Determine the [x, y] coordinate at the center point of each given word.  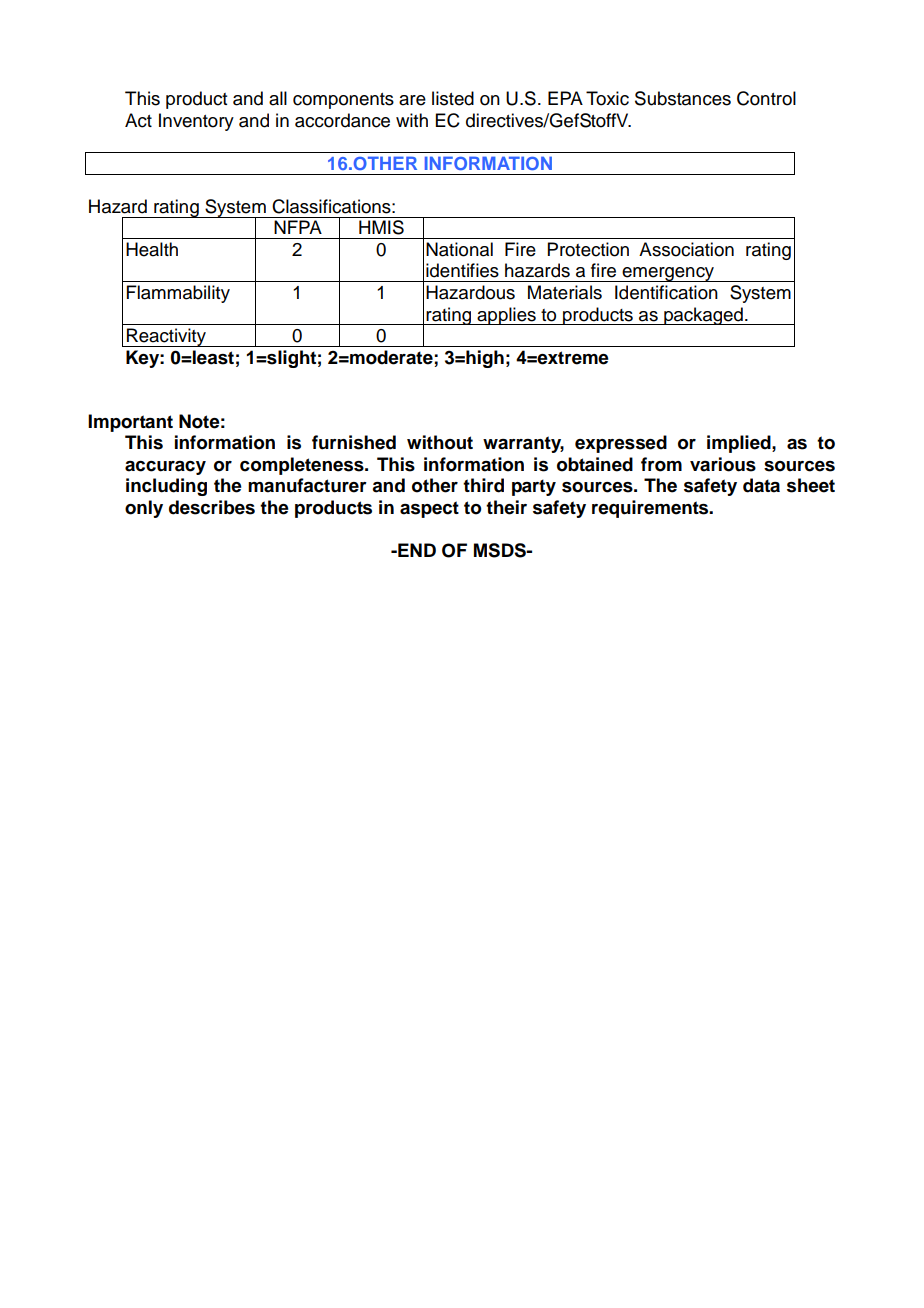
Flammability [178, 294]
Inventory [196, 122]
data [761, 485]
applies [506, 316]
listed [453, 98]
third [483, 485]
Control [766, 98]
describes [212, 507]
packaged [703, 316]
